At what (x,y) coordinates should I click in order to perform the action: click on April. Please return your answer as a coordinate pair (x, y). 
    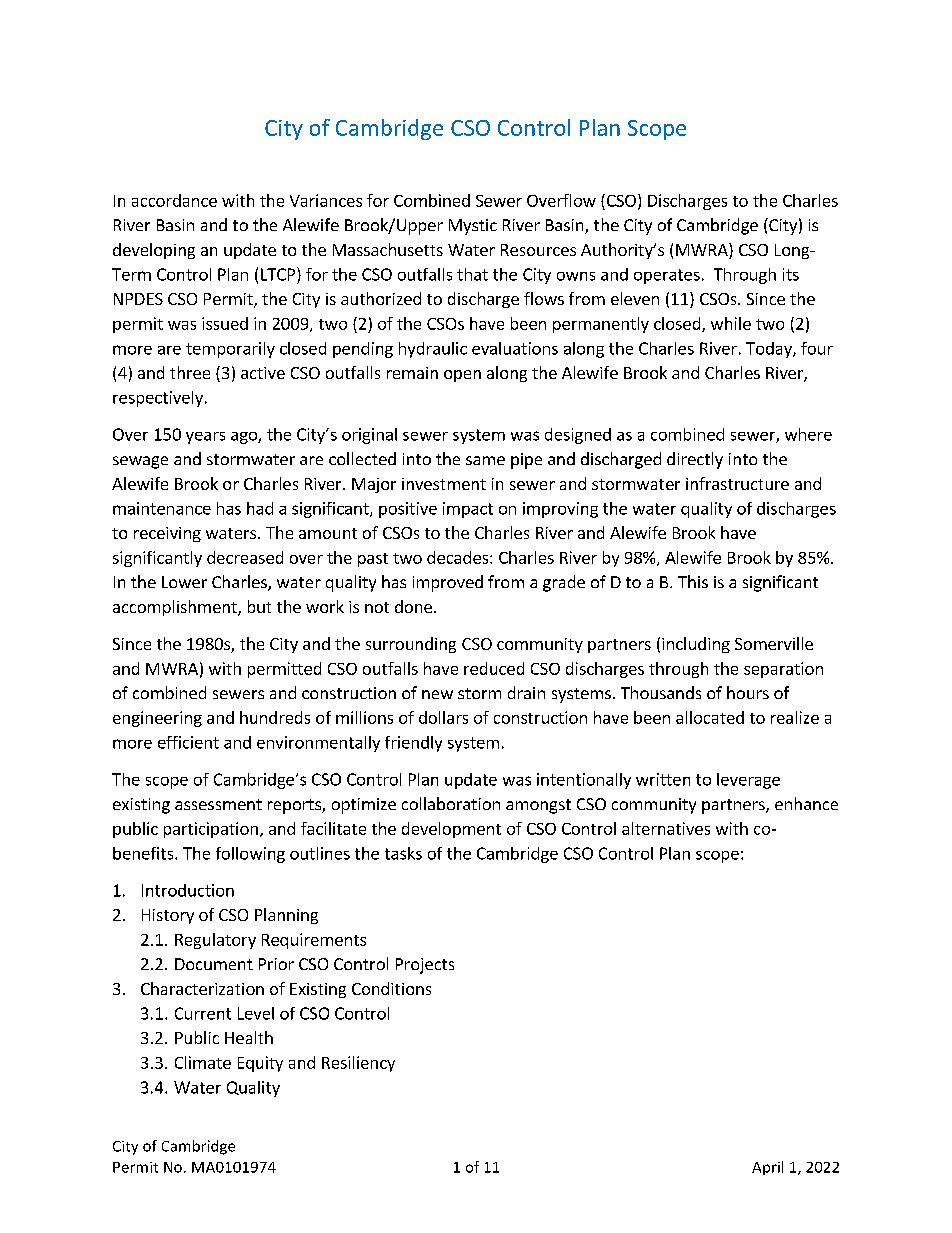
    Looking at the image, I should click on (767, 1168).
